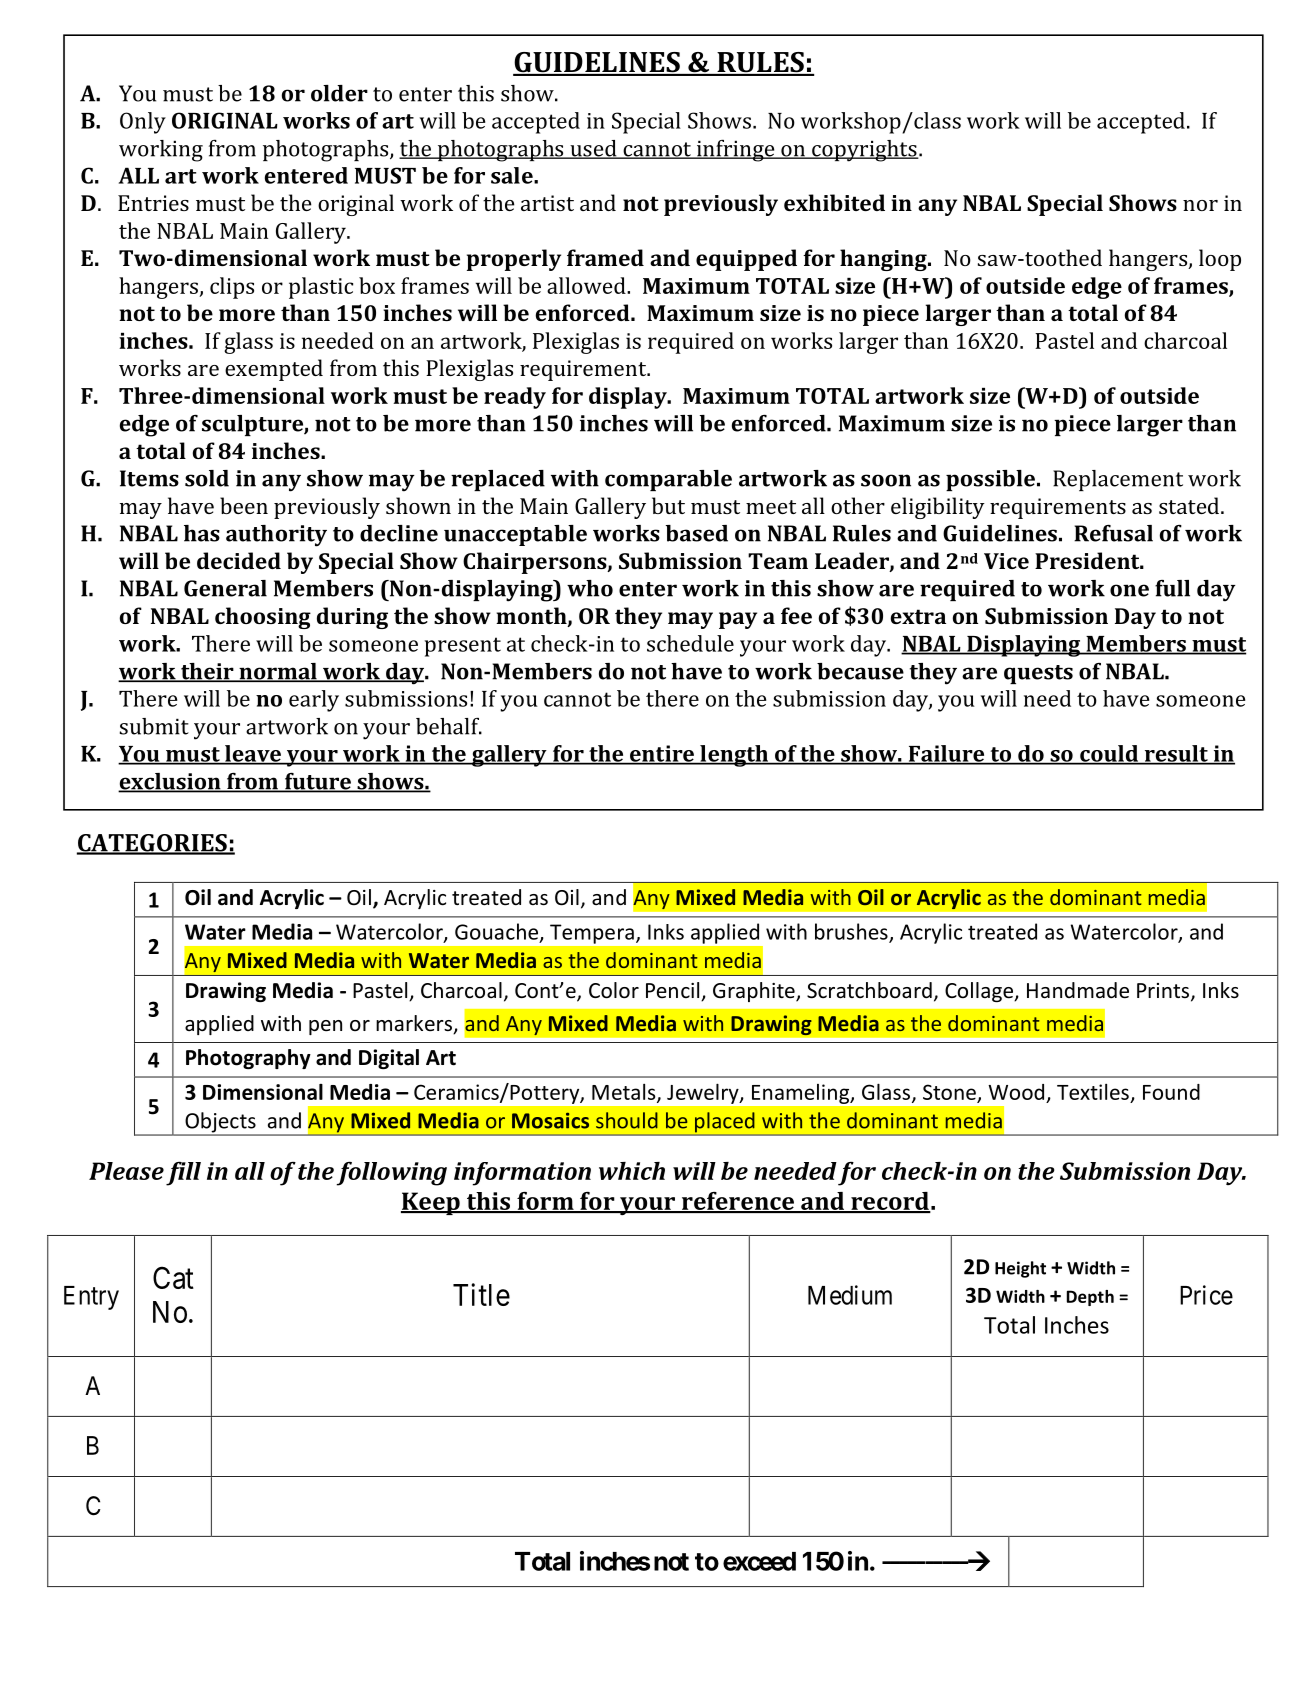 This screenshot has width=1306, height=1690. I want to click on Depth, so click(1090, 1298).
